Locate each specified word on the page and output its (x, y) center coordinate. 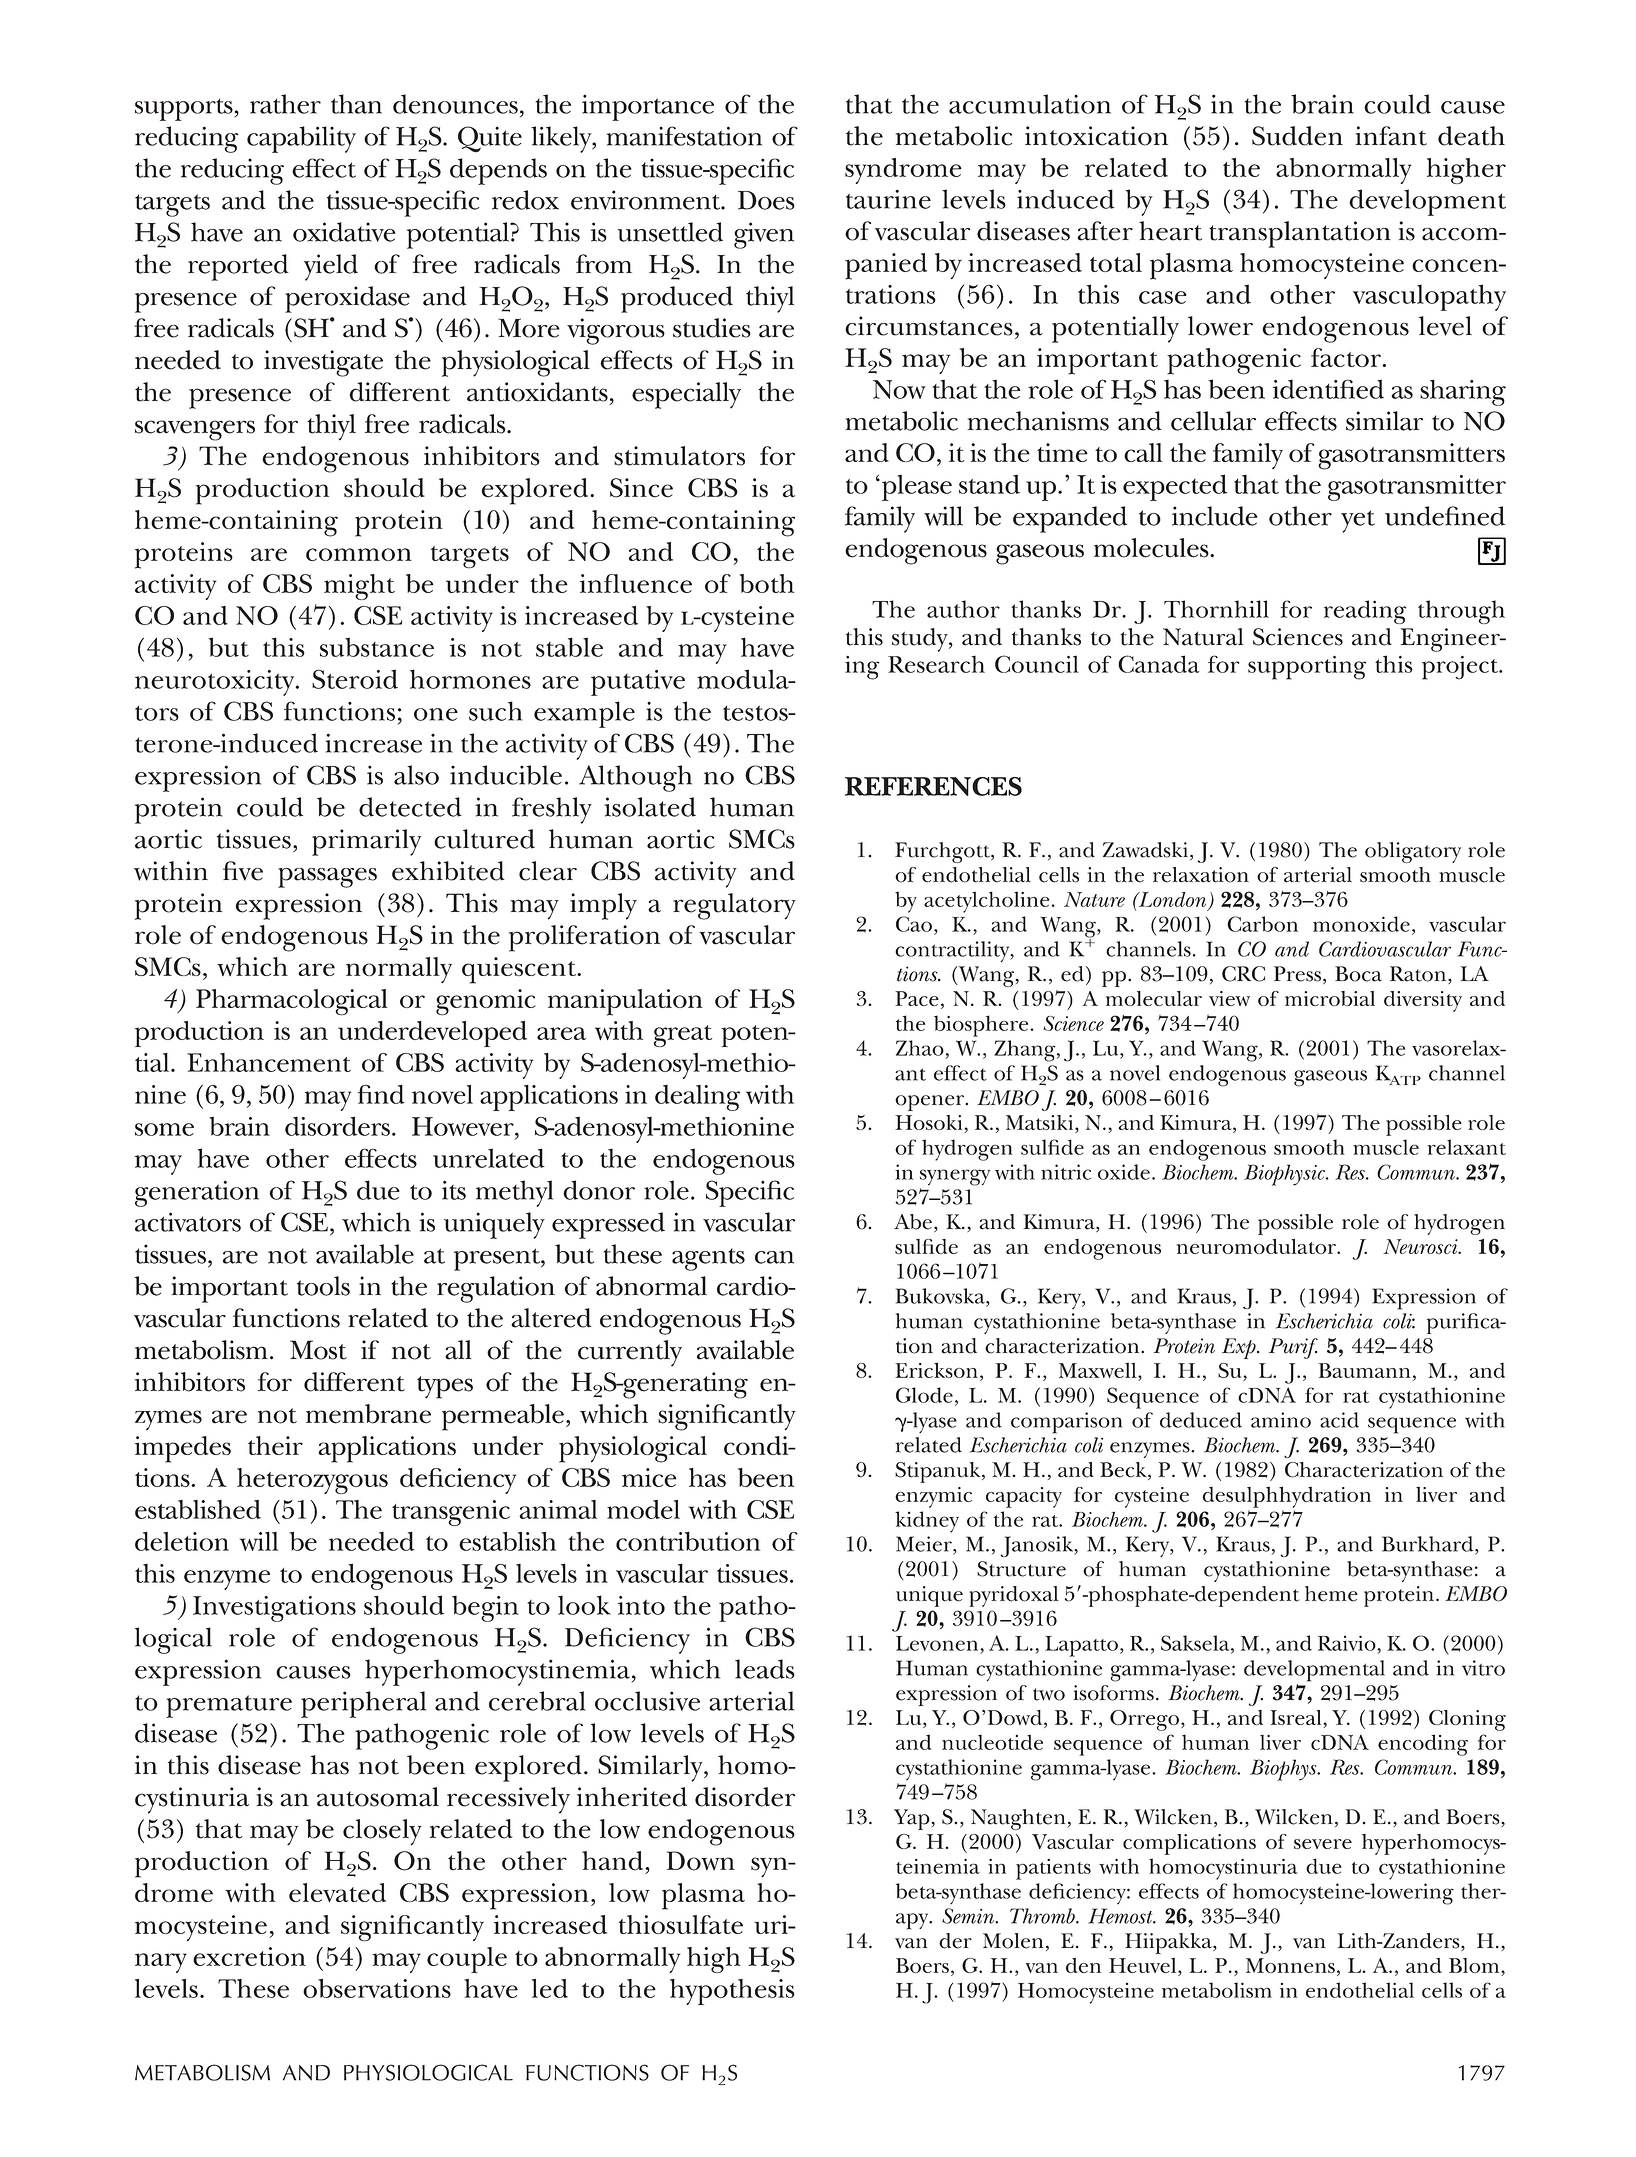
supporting (1307, 668)
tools (323, 1286)
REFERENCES (933, 786)
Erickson (936, 1370)
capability (301, 139)
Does (766, 200)
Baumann (1364, 1370)
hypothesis (732, 1992)
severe (1323, 1844)
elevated (337, 1892)
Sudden (1297, 136)
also (416, 775)
